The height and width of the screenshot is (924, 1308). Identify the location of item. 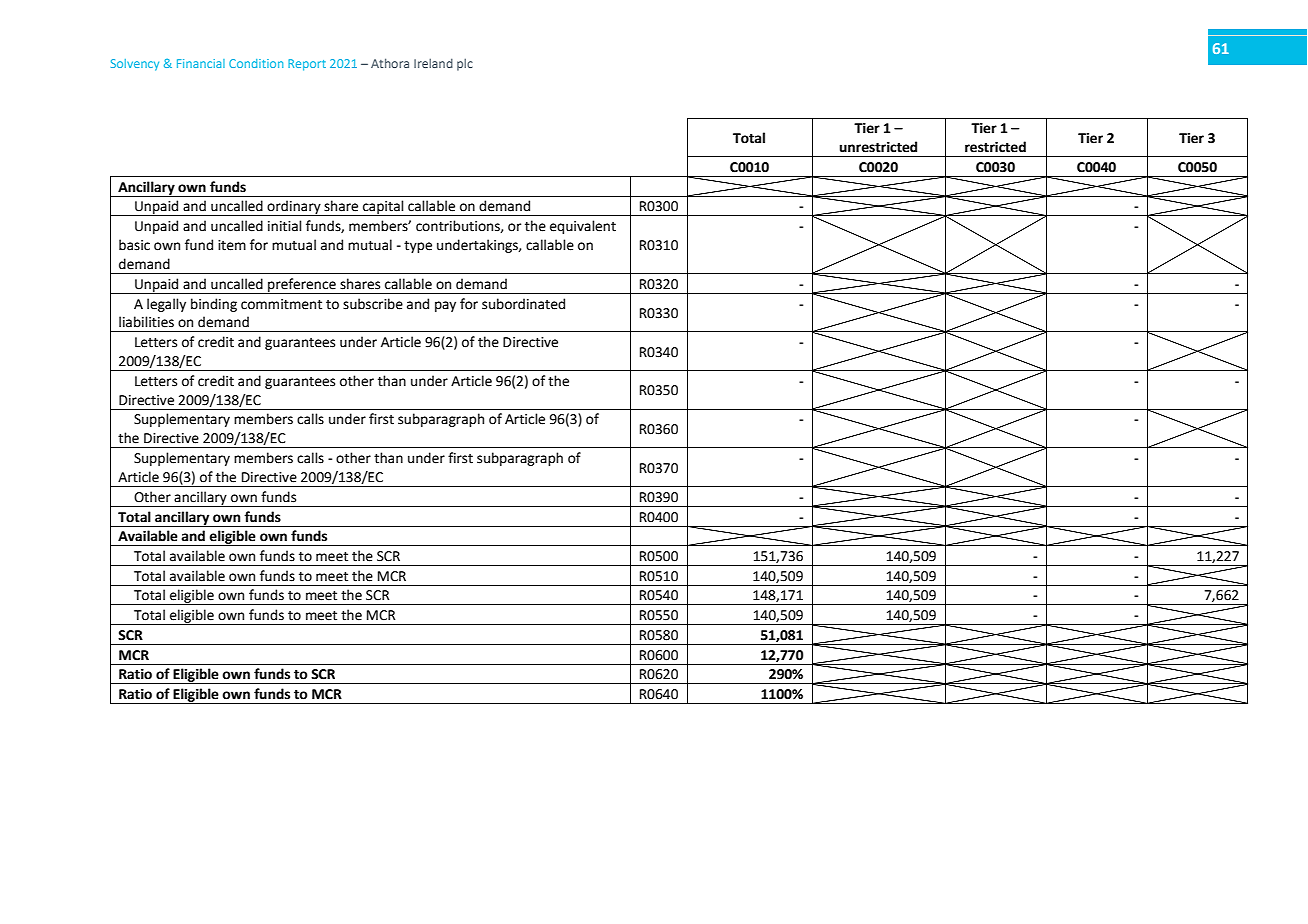
(232, 245).
